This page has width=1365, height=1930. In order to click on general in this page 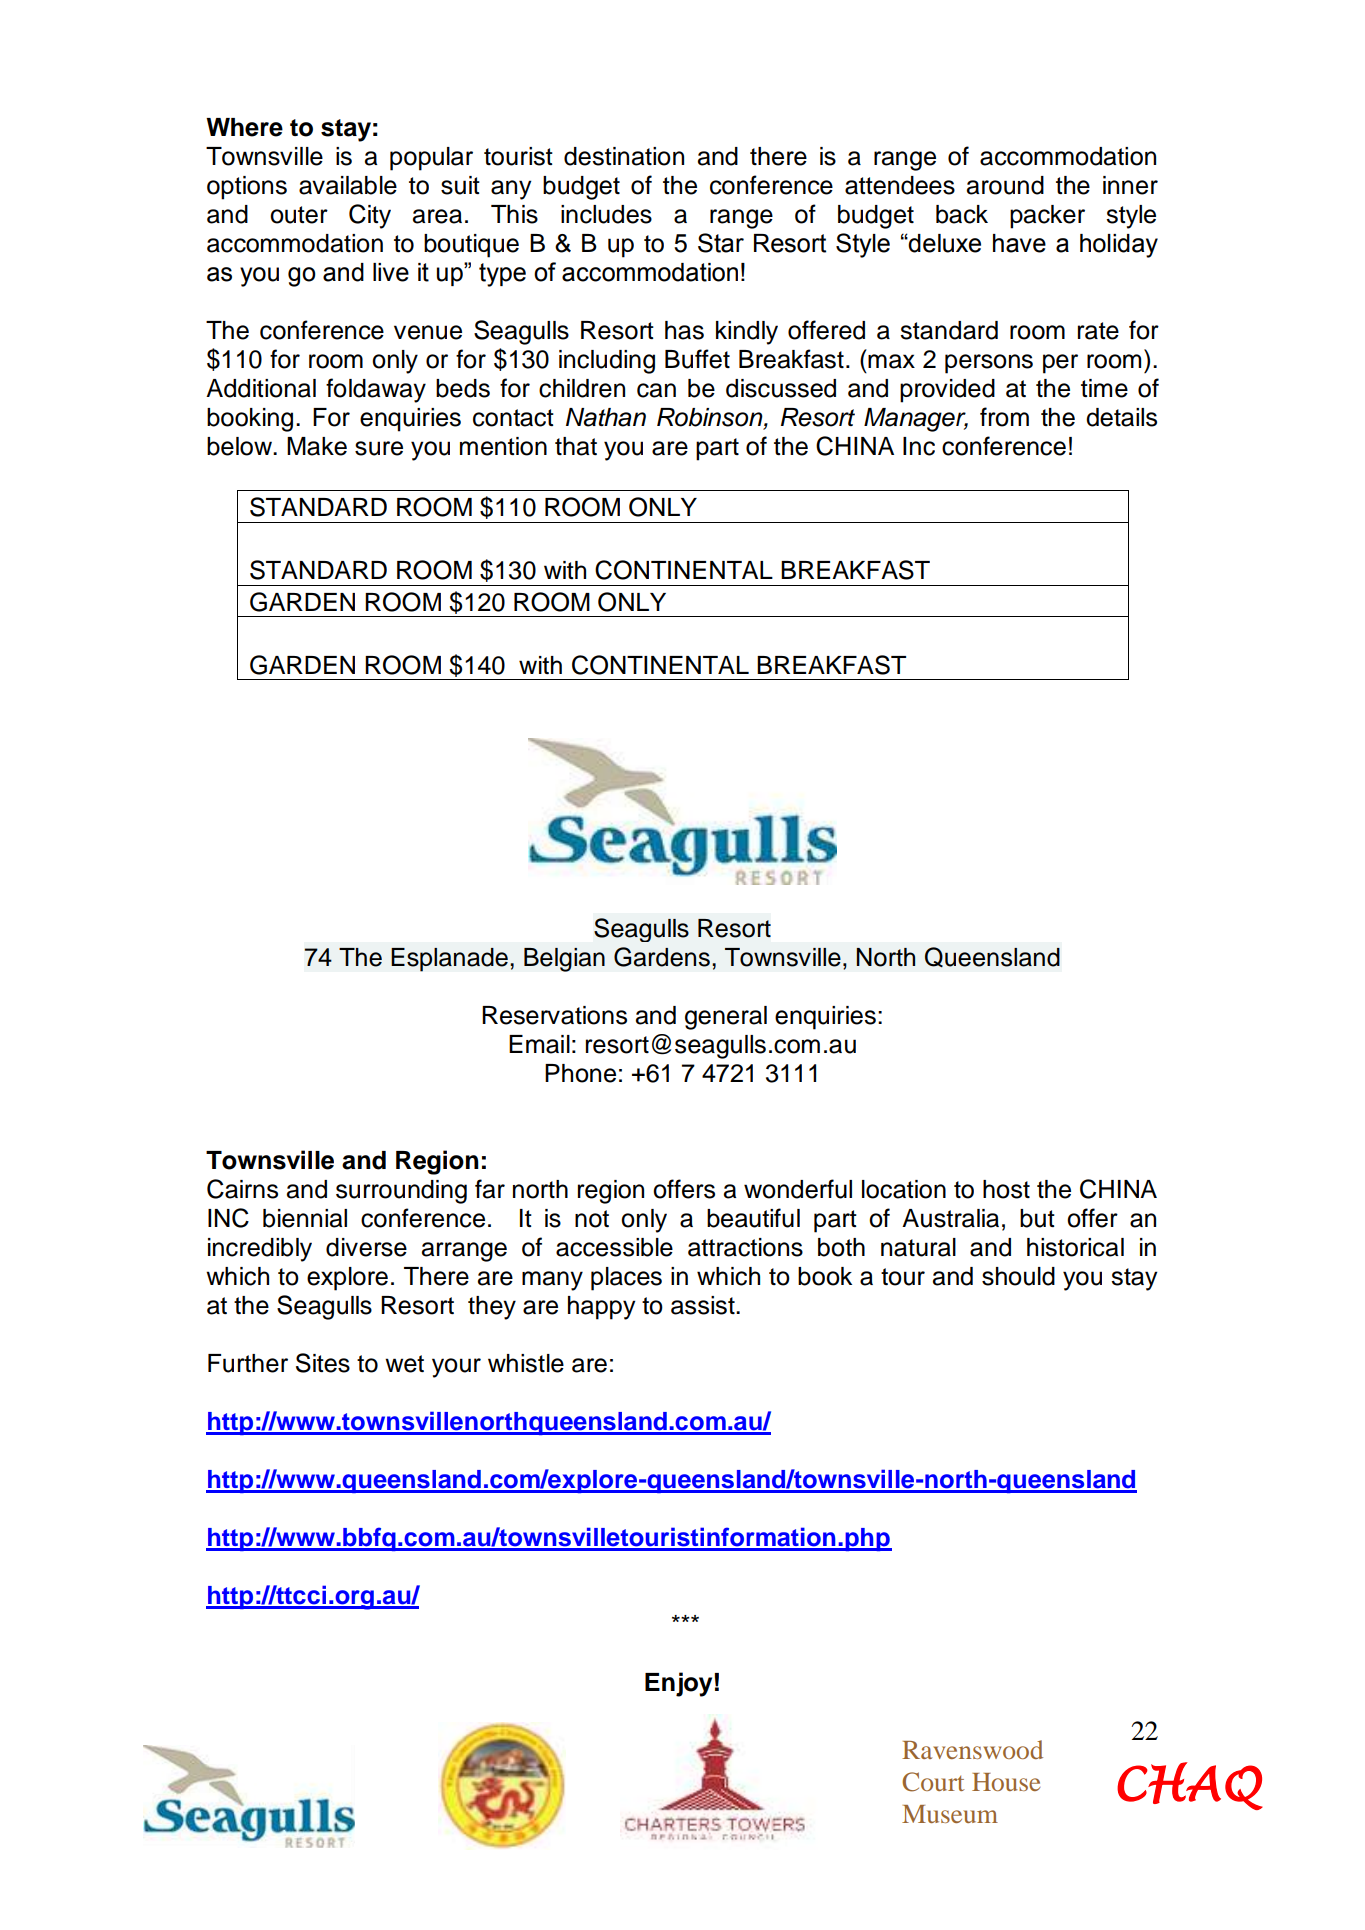, I will do `click(726, 1018)`.
